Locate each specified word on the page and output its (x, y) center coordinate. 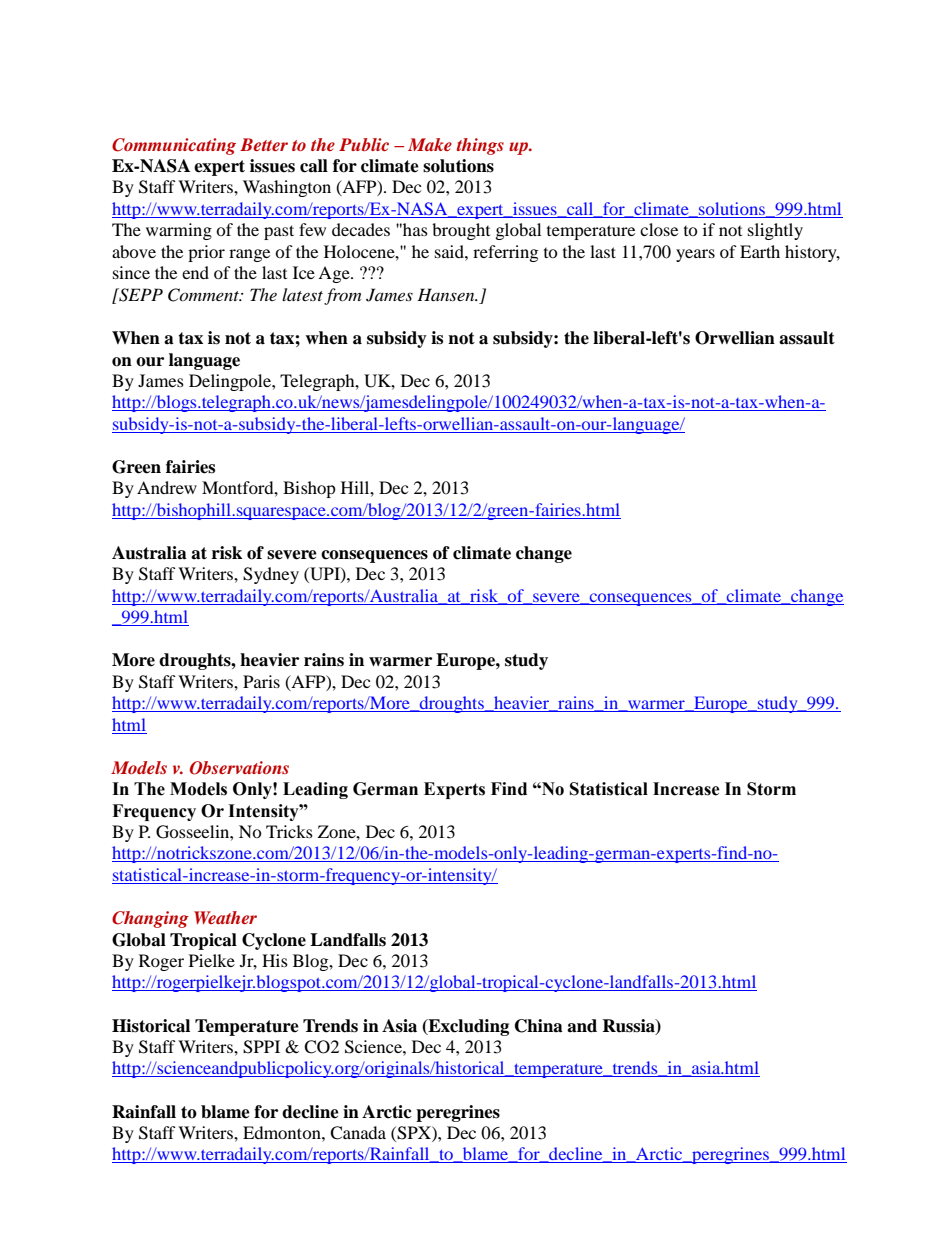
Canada (358, 1133)
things (480, 146)
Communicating (174, 146)
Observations (239, 768)
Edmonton (283, 1132)
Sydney (271, 575)
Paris (261, 681)
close (659, 229)
